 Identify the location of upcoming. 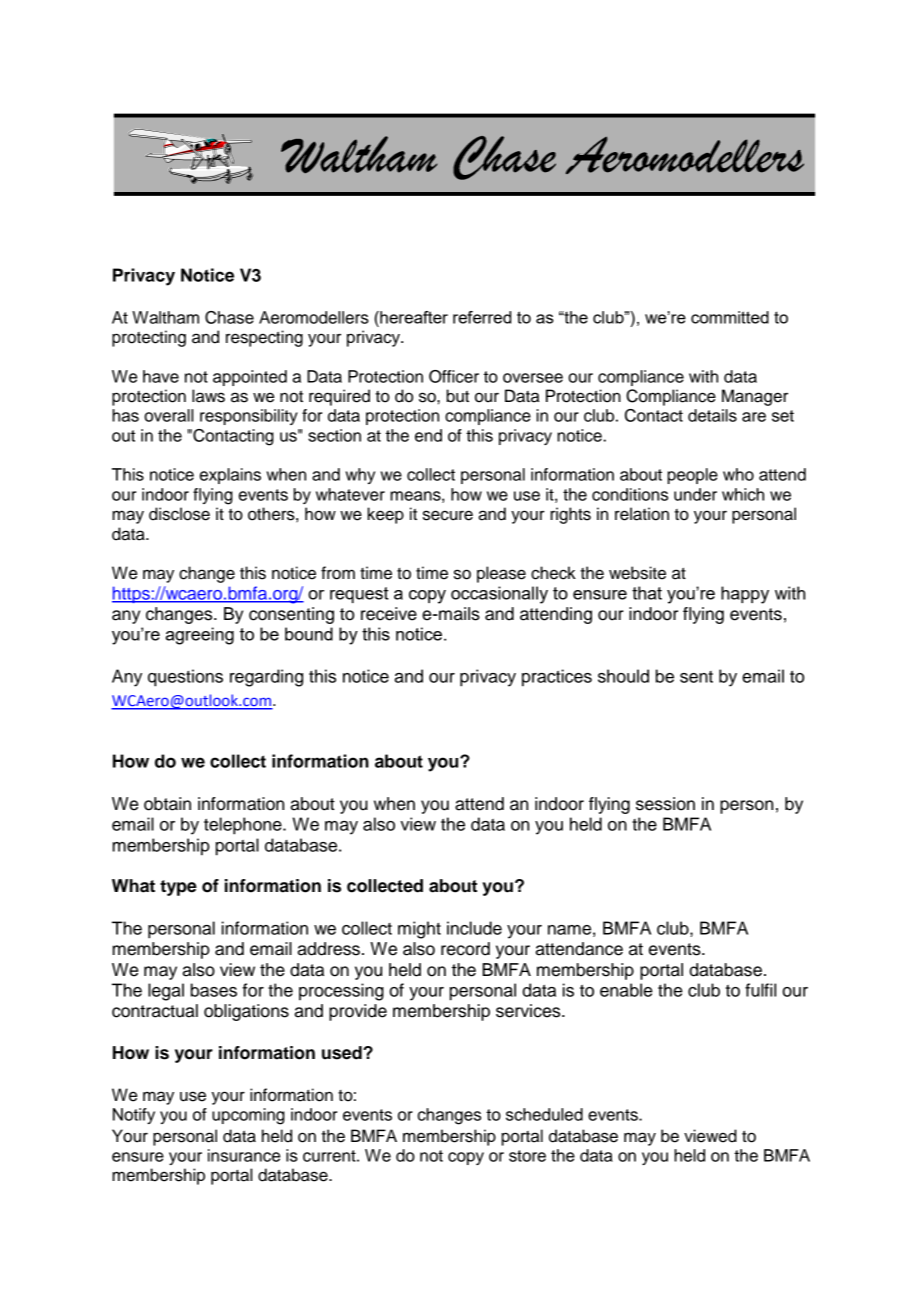
(248, 1116).
